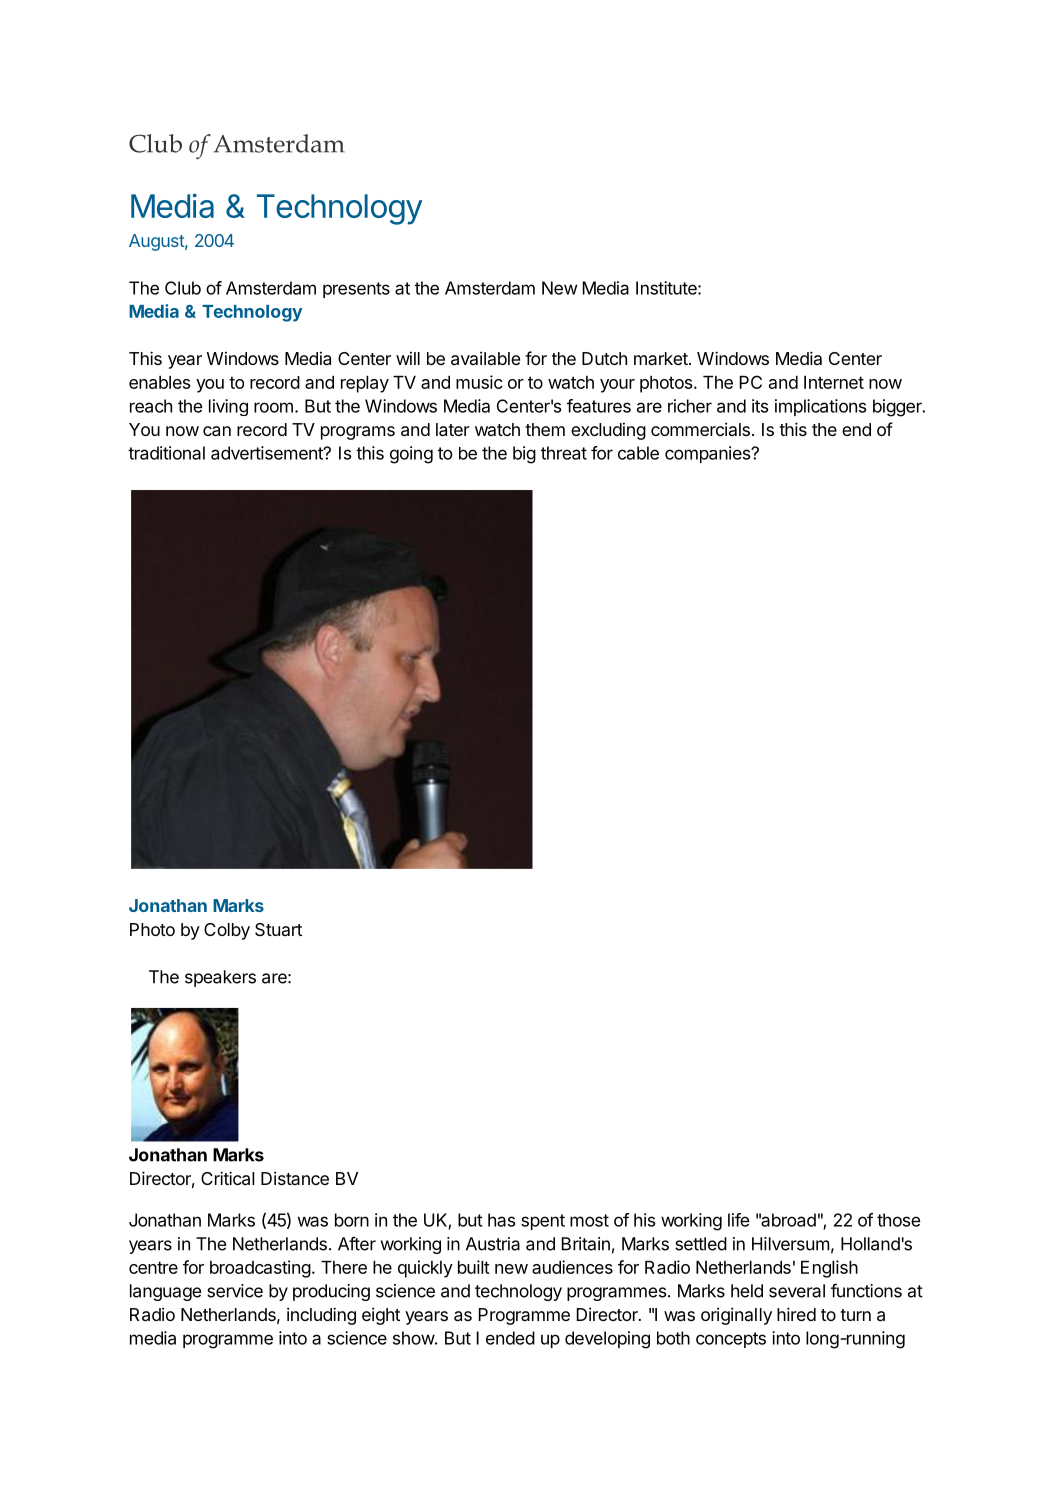 The image size is (1062, 1503). What do you see at coordinates (227, 931) in the screenshot?
I see `Colby` at bounding box center [227, 931].
